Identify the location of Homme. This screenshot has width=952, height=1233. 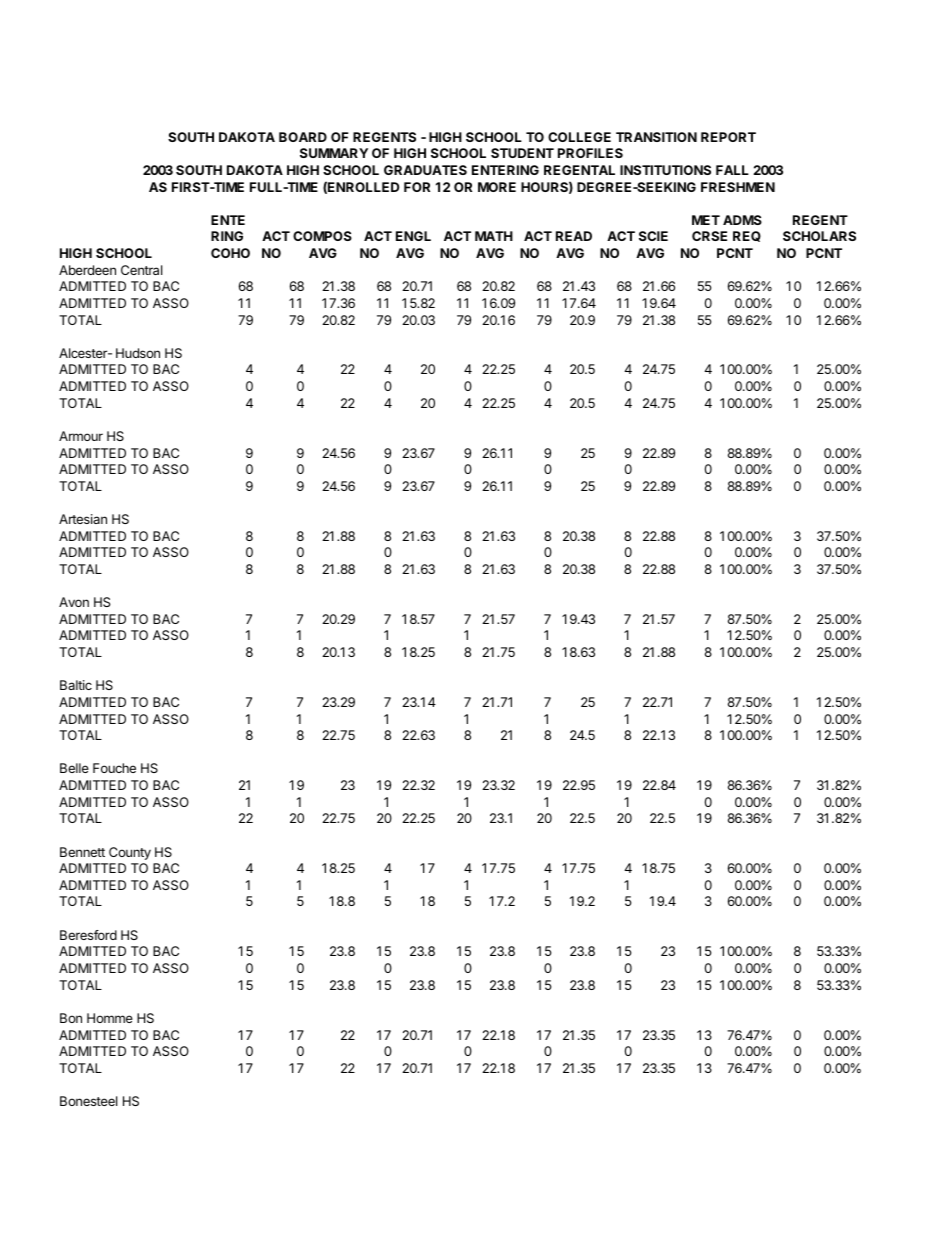
(110, 1018).
